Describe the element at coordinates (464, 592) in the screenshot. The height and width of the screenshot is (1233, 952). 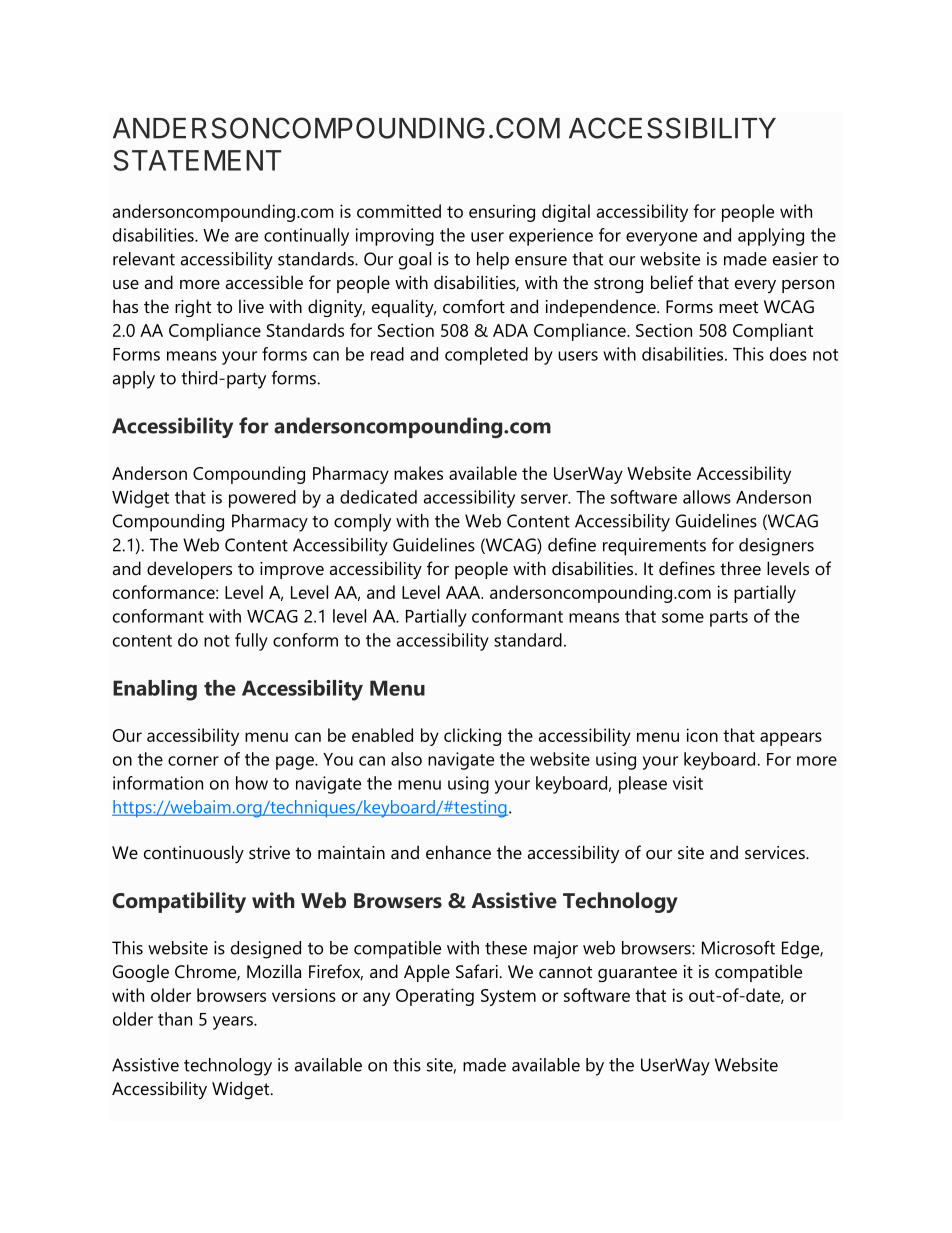
I see `AAA` at that location.
